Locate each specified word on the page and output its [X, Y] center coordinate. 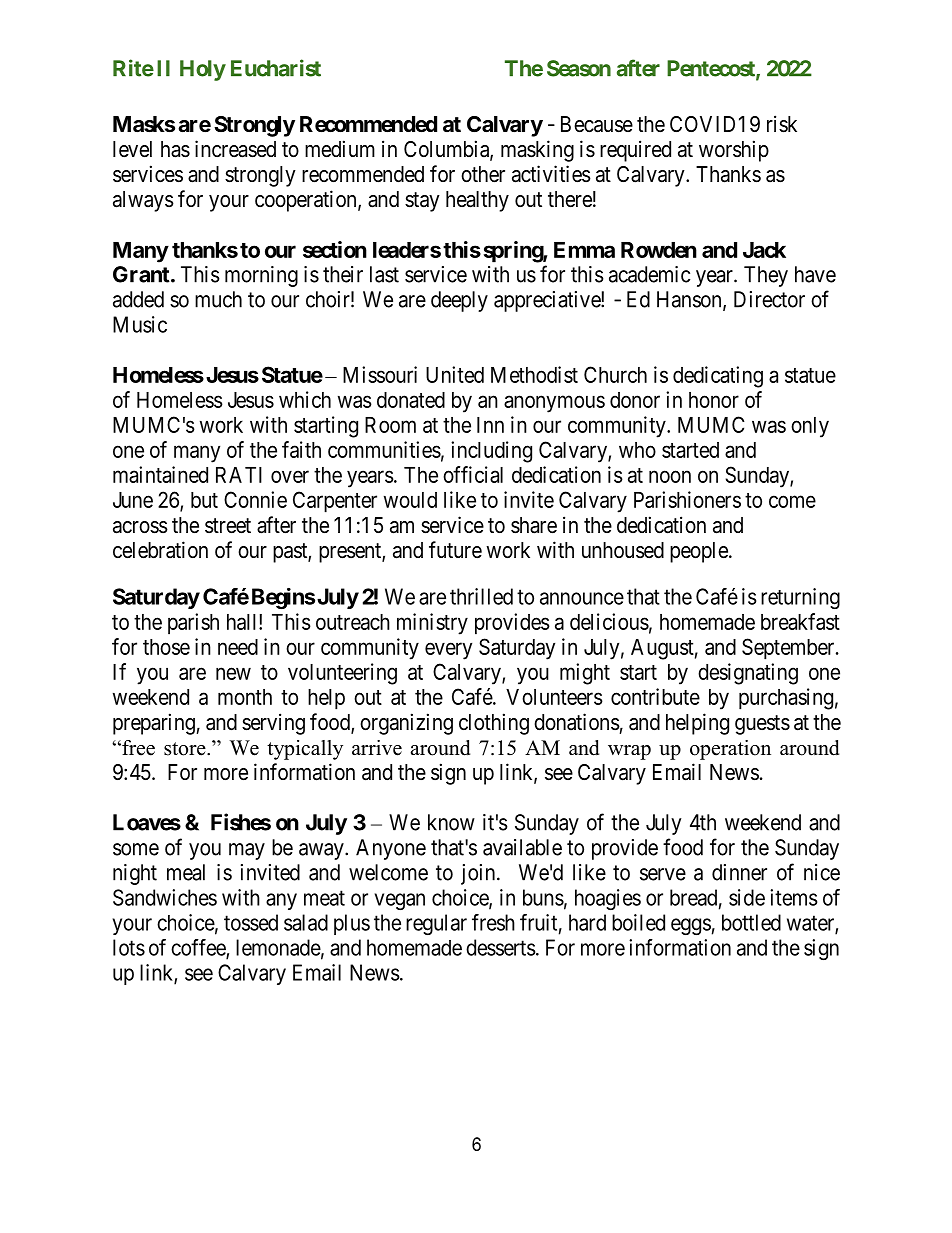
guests [762, 725]
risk [782, 124]
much [218, 299]
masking [537, 151]
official [473, 474]
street [228, 526]
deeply [459, 301]
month [245, 697]
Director [769, 299]
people [699, 552]
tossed [251, 922]
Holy [203, 70]
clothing [494, 724]
